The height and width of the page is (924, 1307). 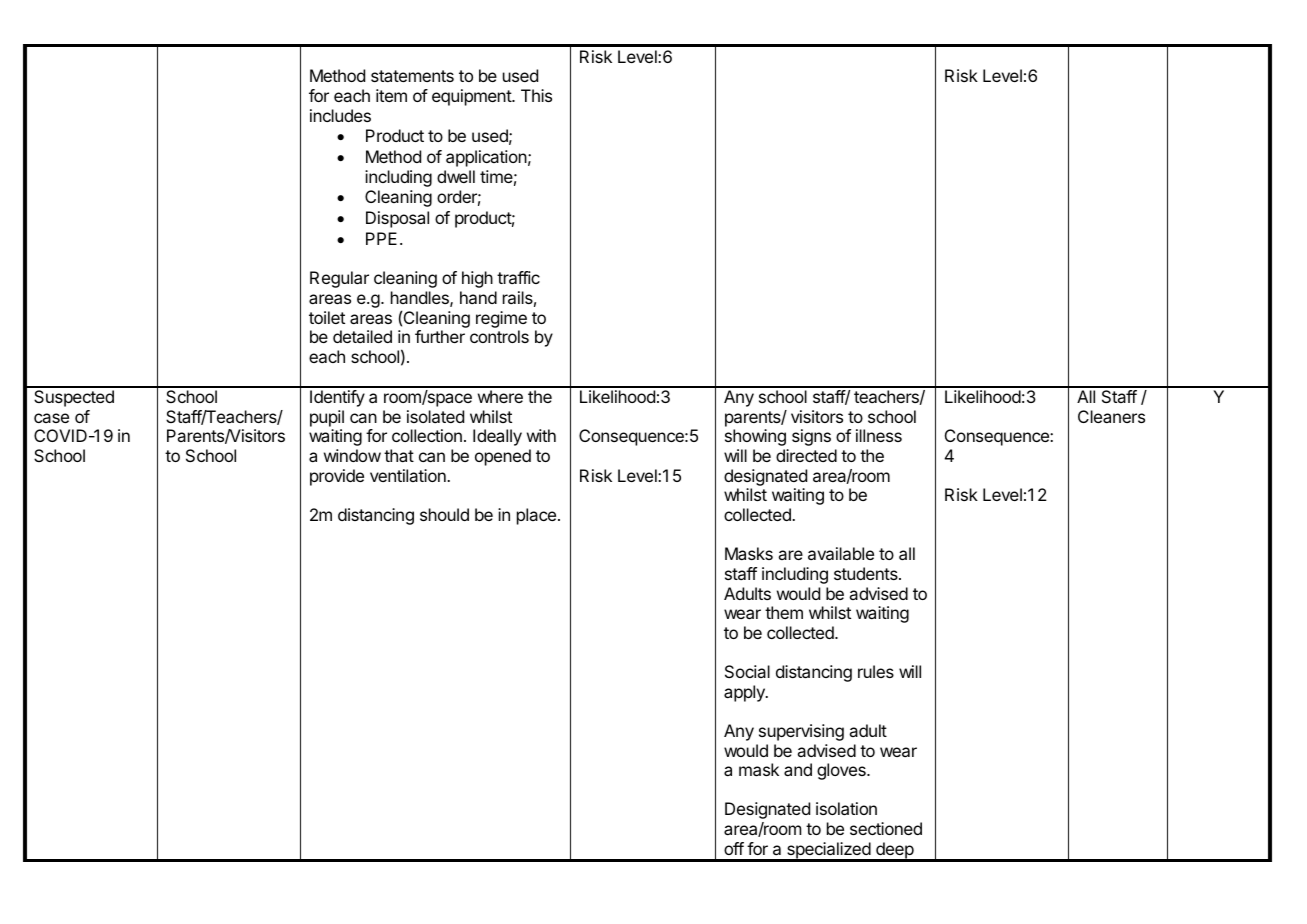 What do you see at coordinates (867, 573) in the page?
I see `students` at bounding box center [867, 573].
